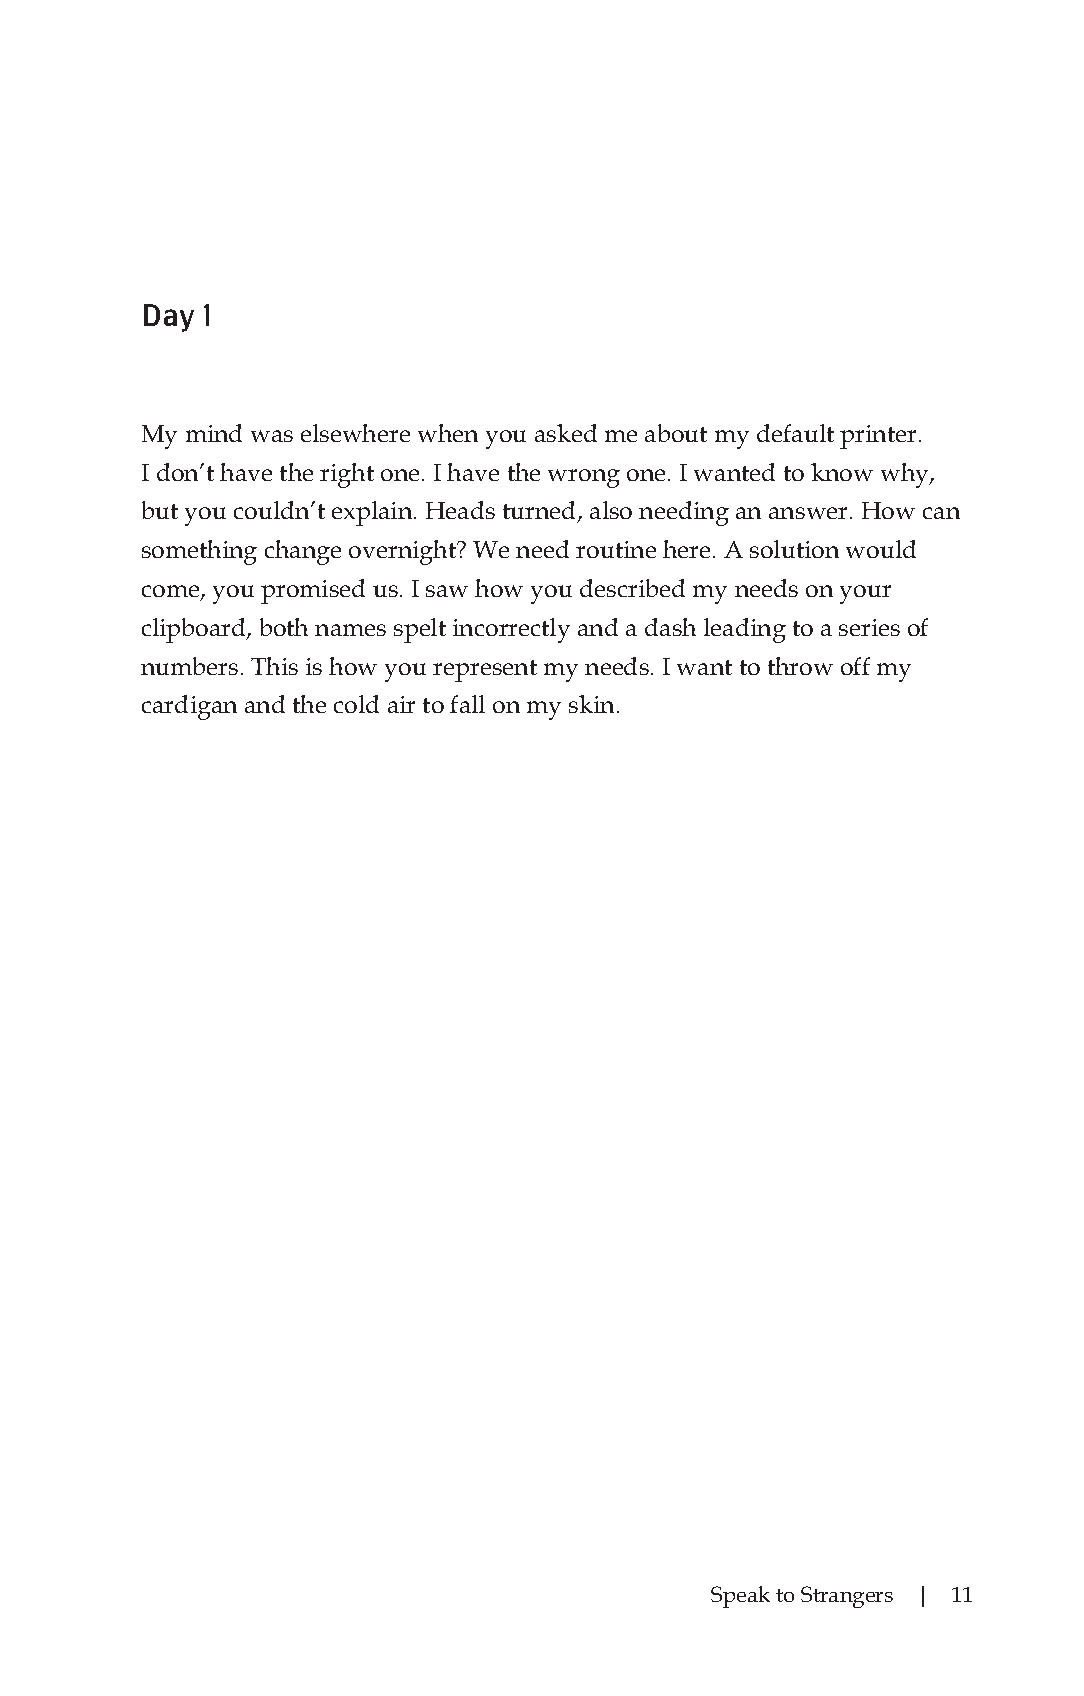 The image size is (1084, 1696). I want to click on asked, so click(566, 433).
